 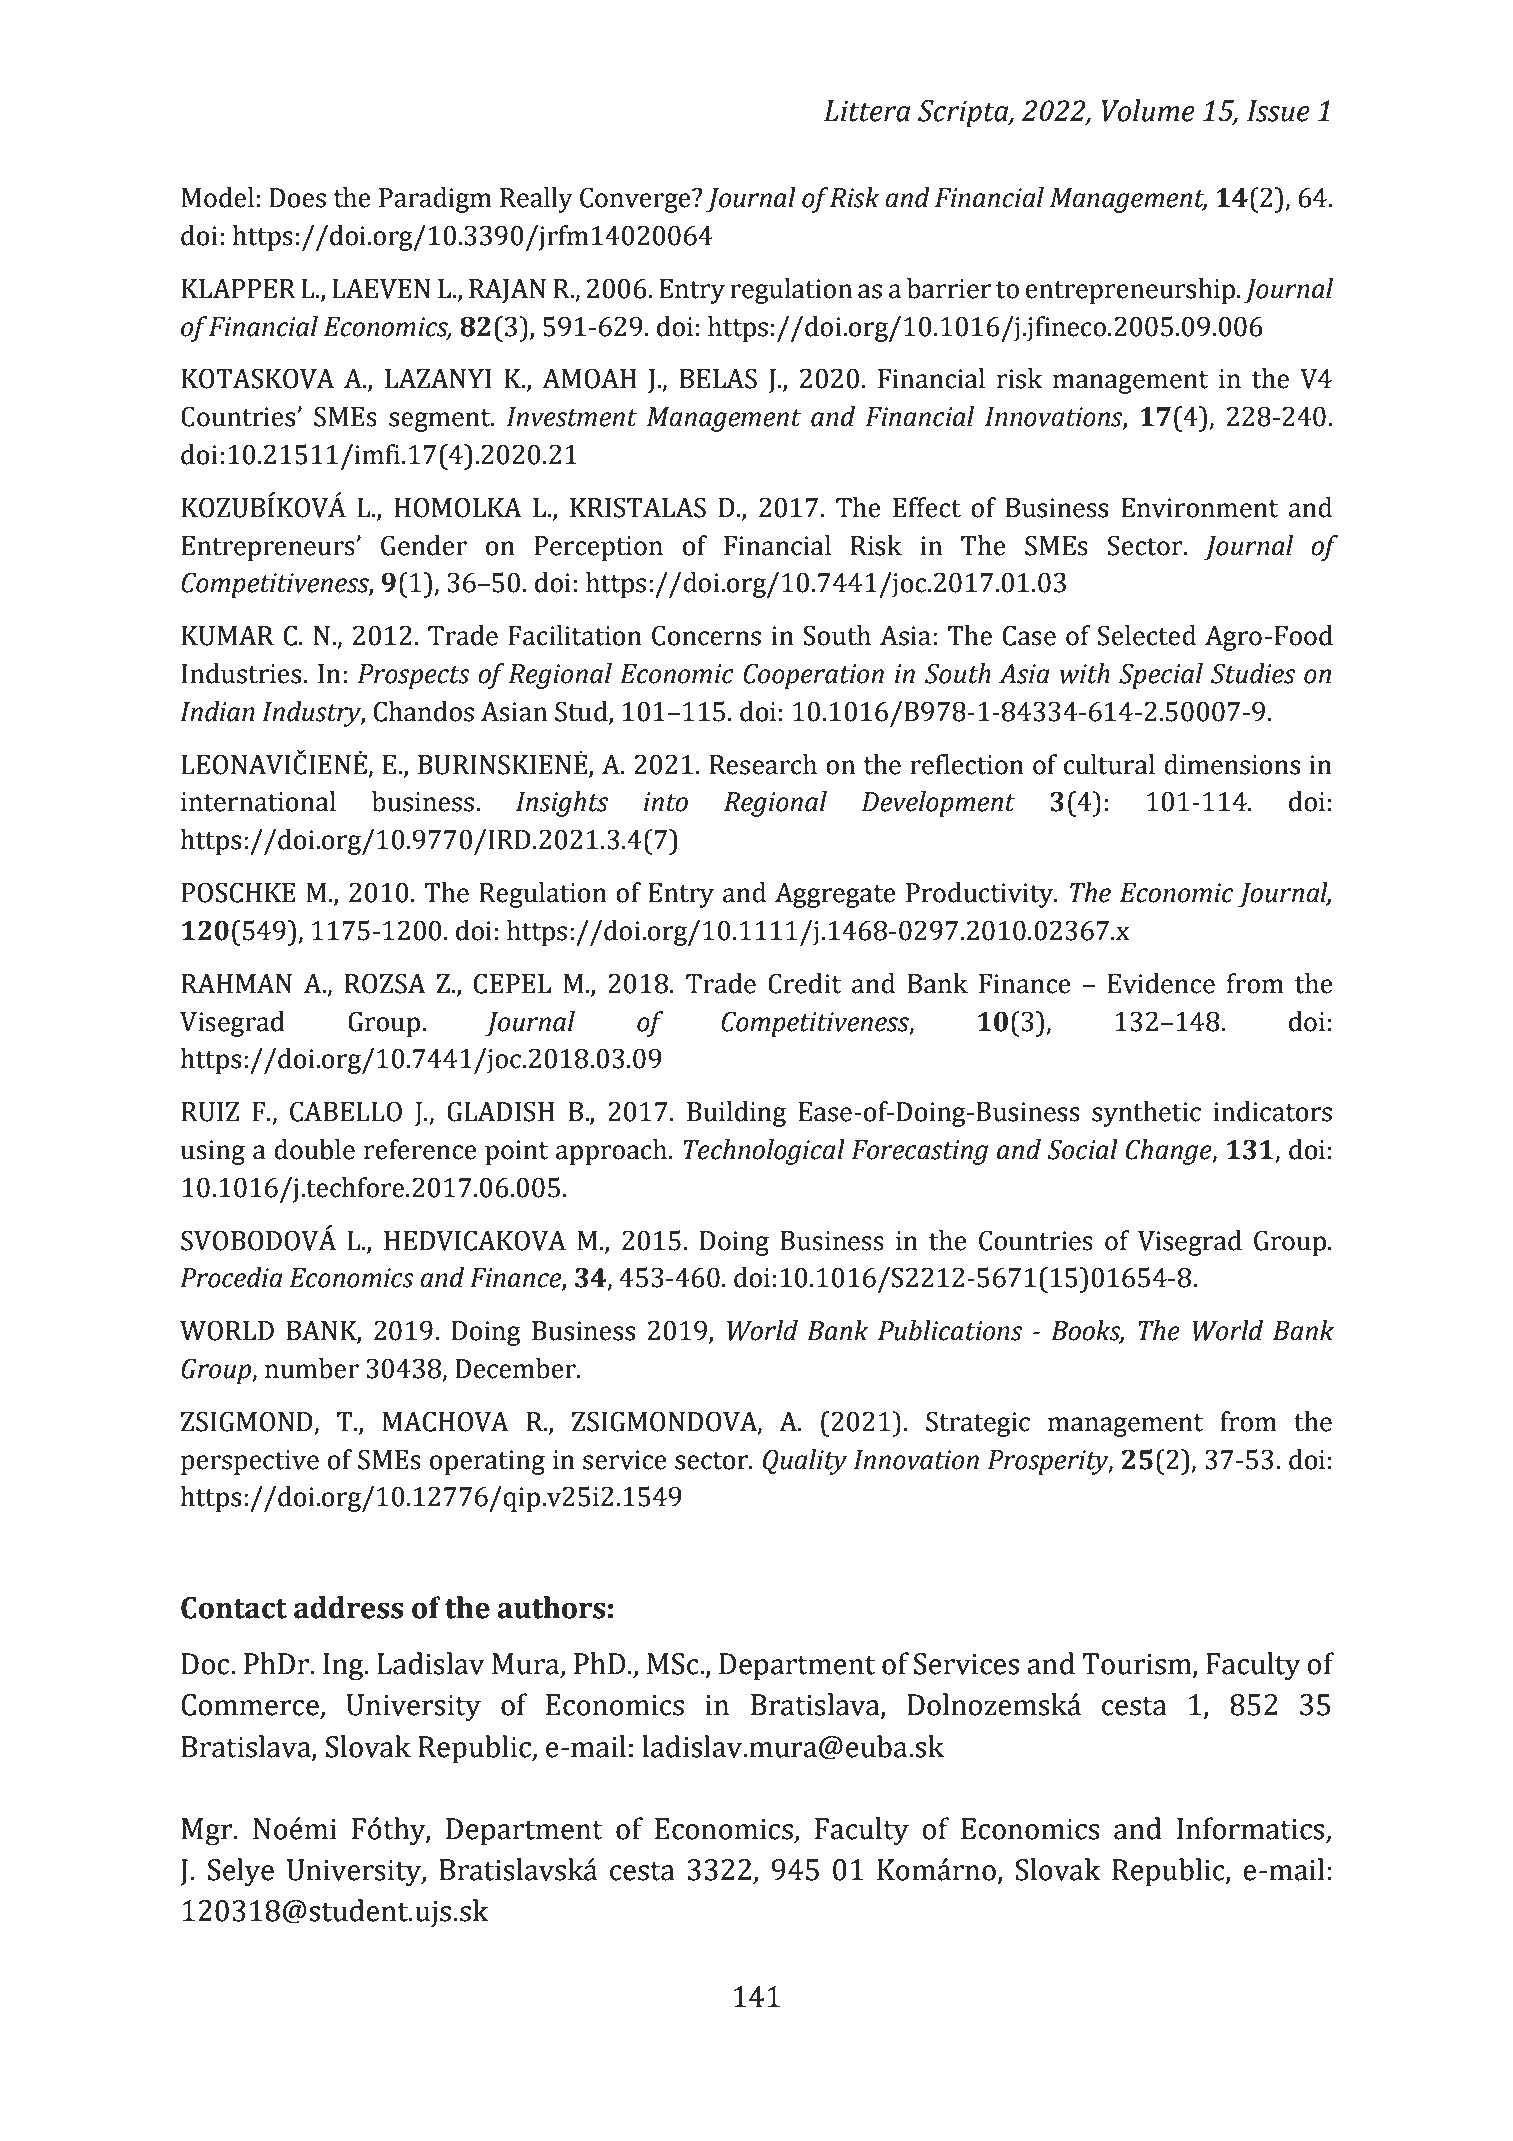 I want to click on Informatics, so click(x=1252, y=1829).
